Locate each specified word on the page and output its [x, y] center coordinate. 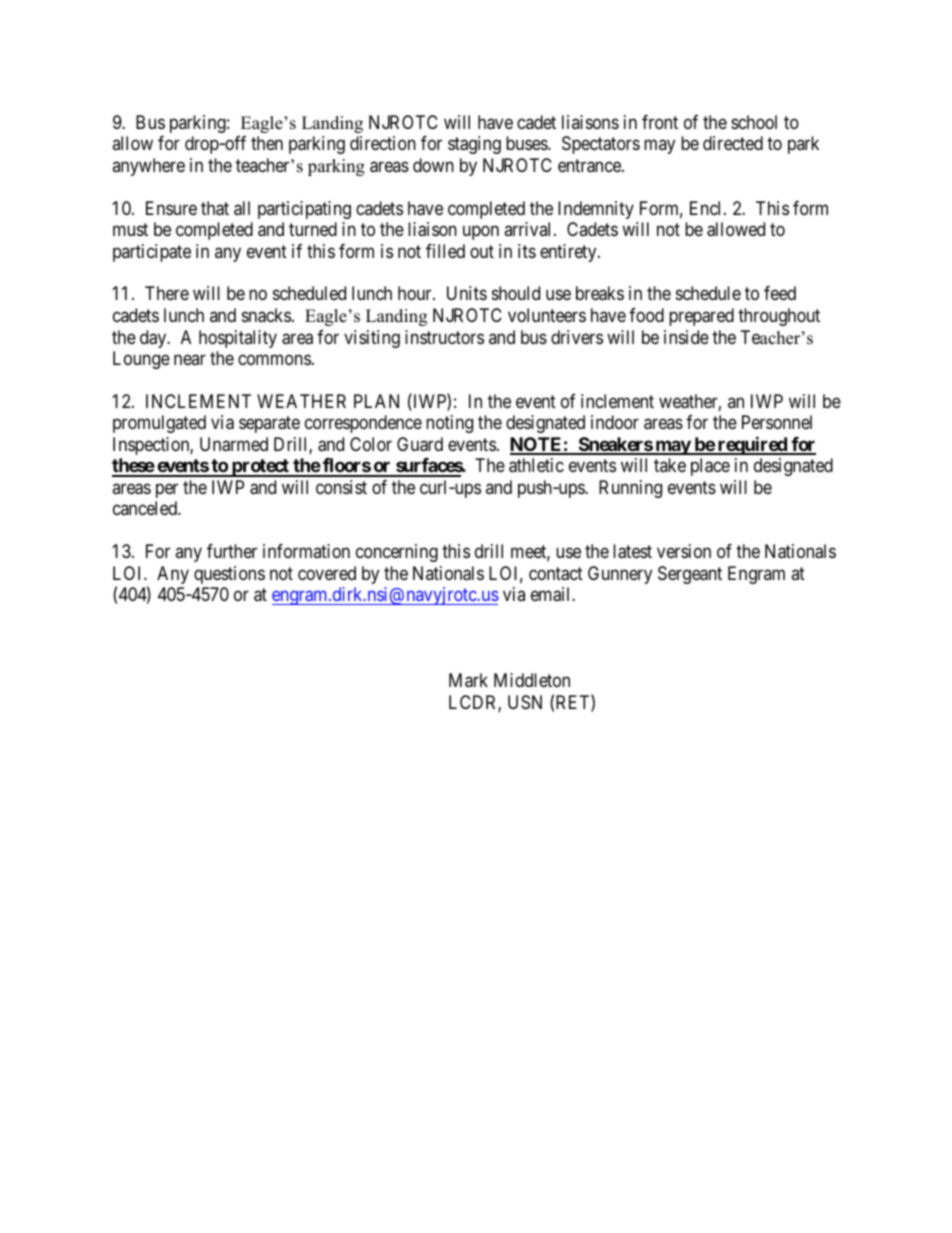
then [267, 143]
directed [733, 143]
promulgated [159, 424]
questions [229, 575]
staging [474, 145]
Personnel [777, 422]
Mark [468, 680]
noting [449, 424]
